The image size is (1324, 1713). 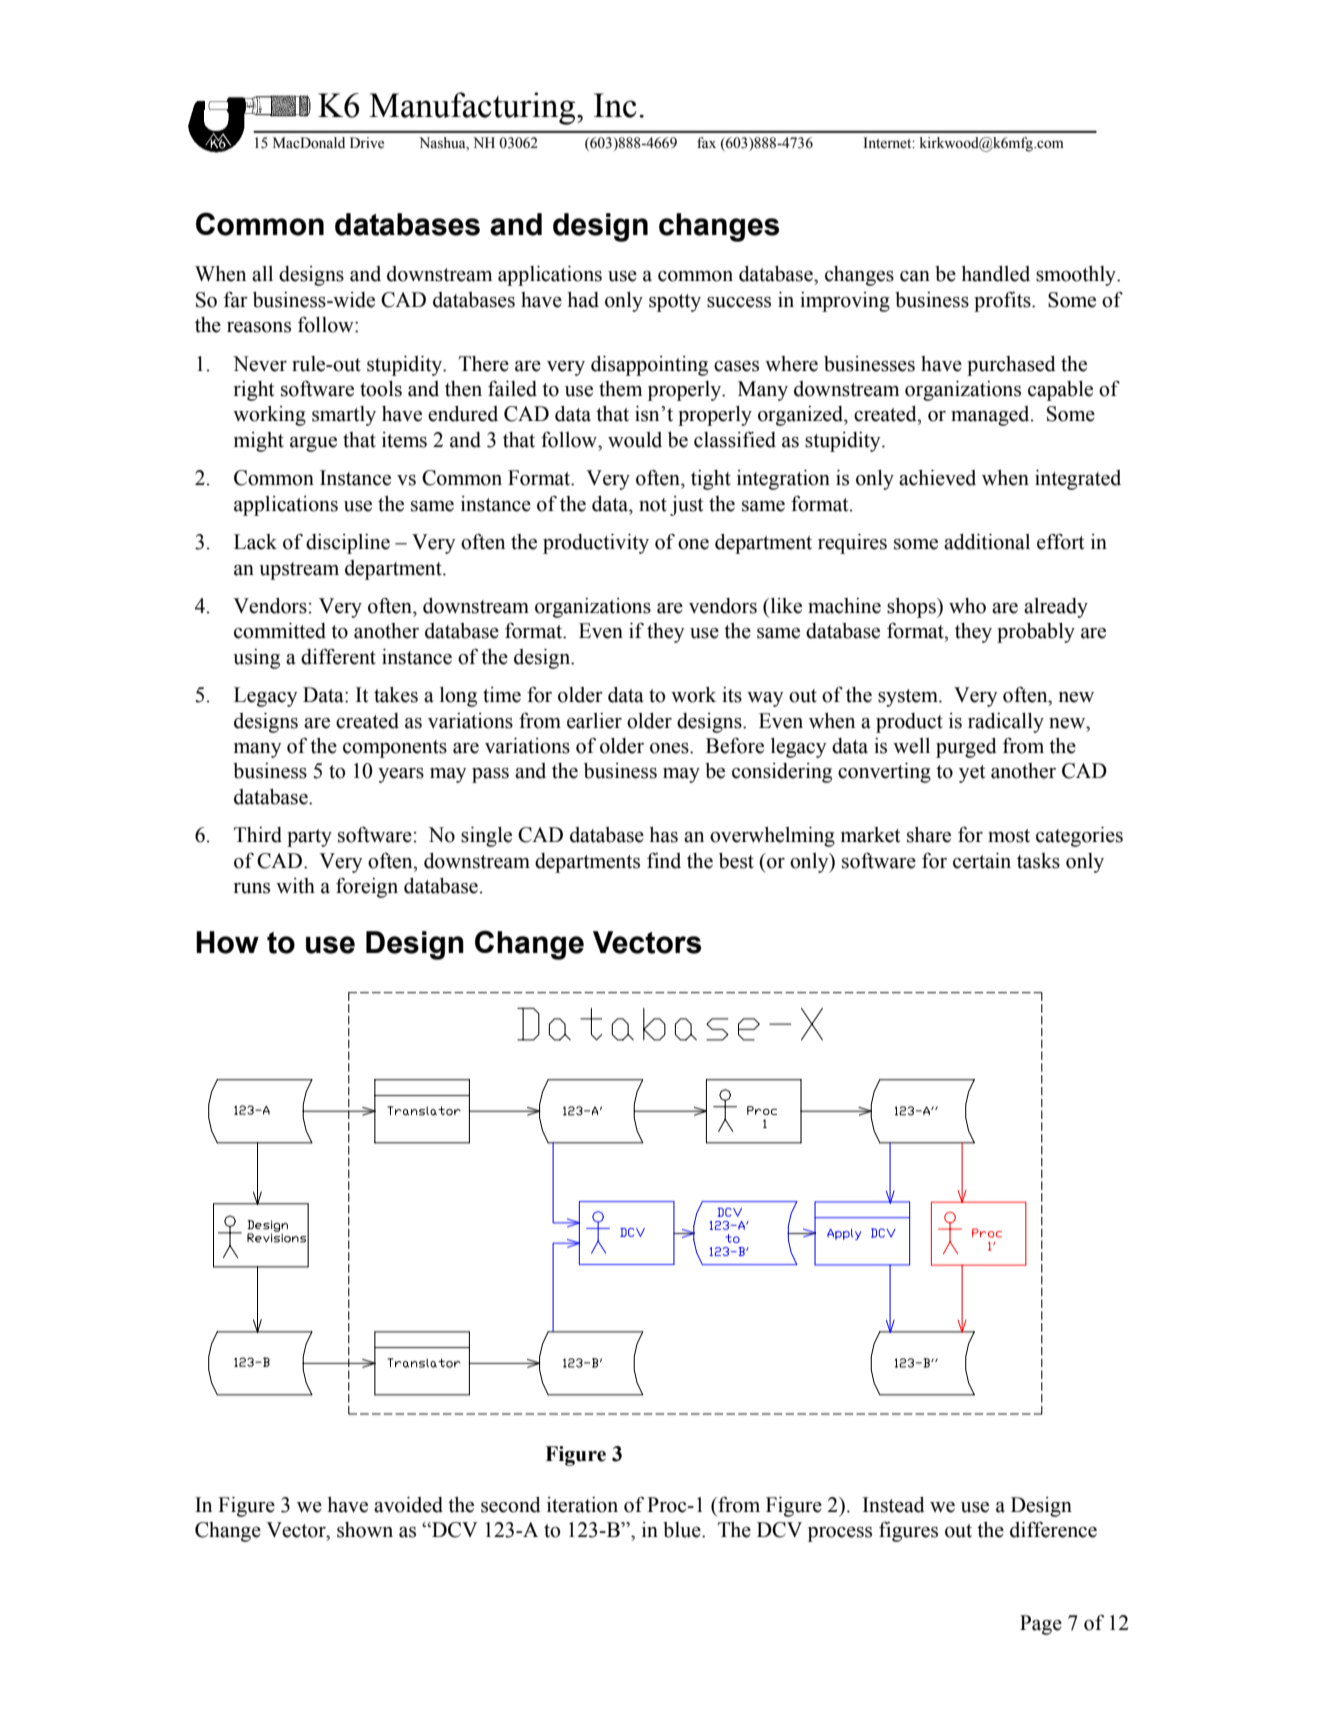 I want to click on earlier, so click(x=594, y=721).
